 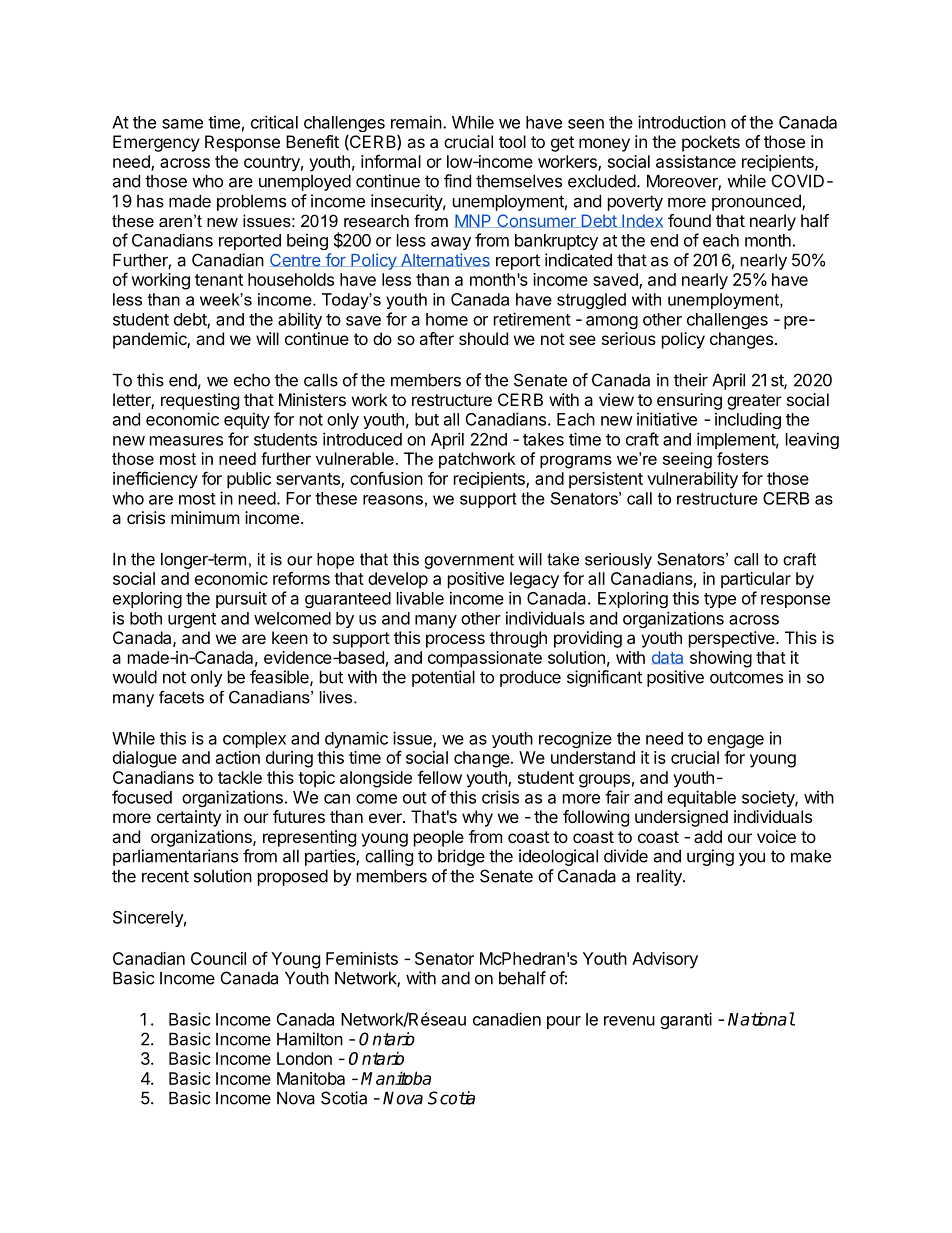 I want to click on assistance, so click(x=696, y=161).
